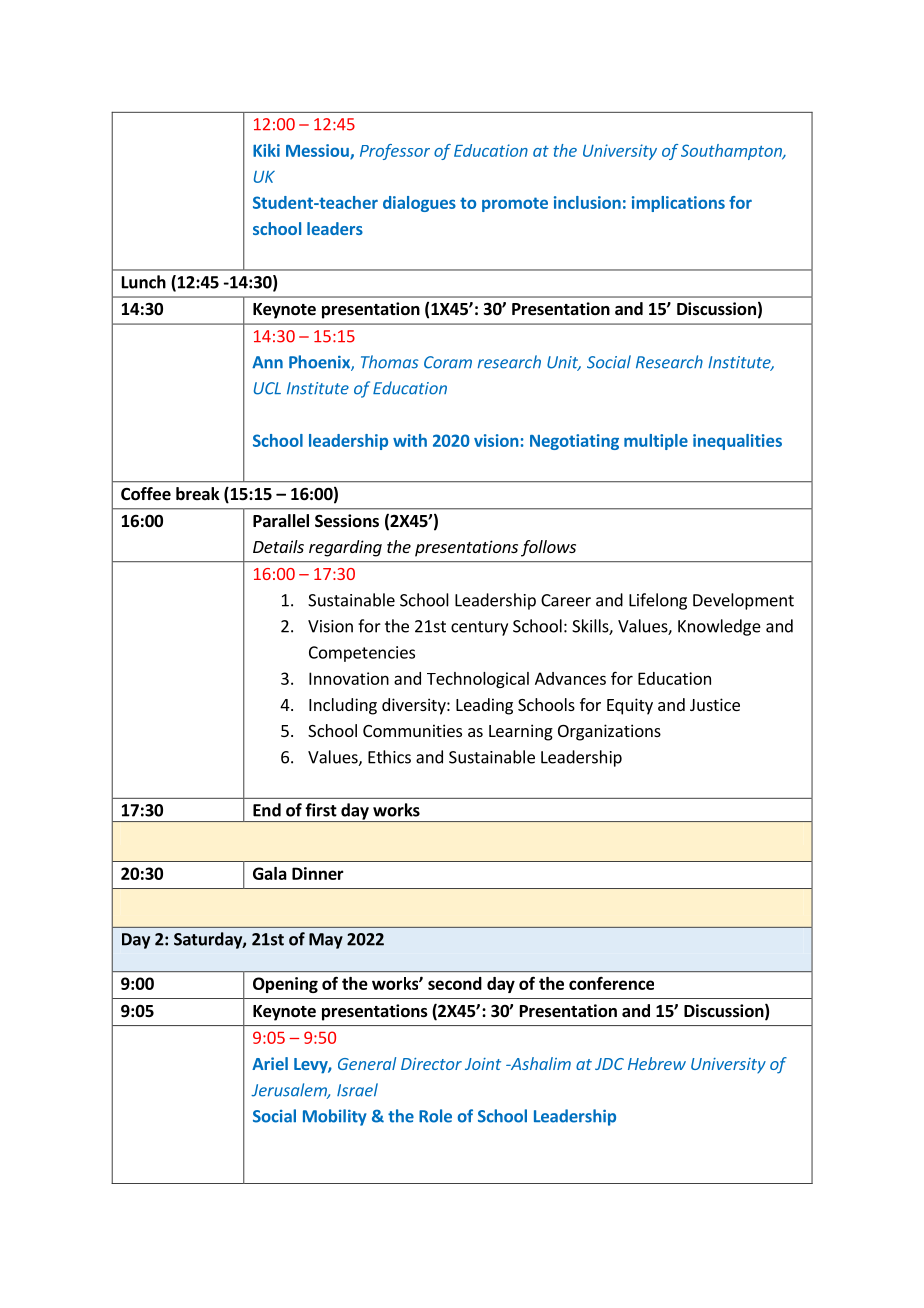  What do you see at coordinates (658, 601) in the image?
I see `Lifelong` at bounding box center [658, 601].
